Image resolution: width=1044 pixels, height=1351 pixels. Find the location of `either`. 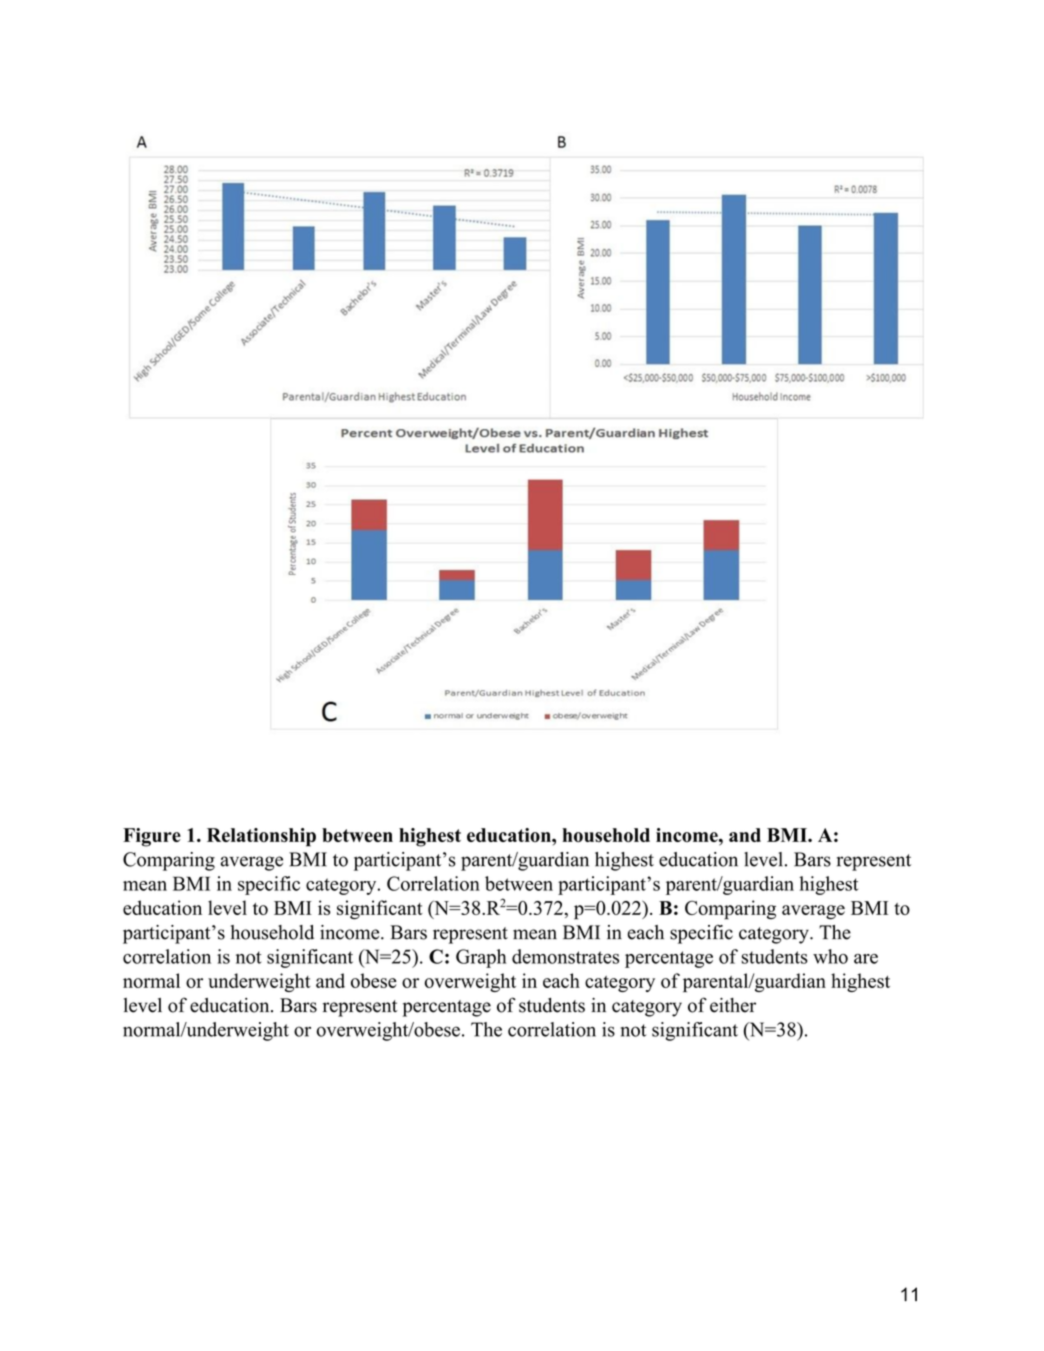

either is located at coordinates (733, 1005).
